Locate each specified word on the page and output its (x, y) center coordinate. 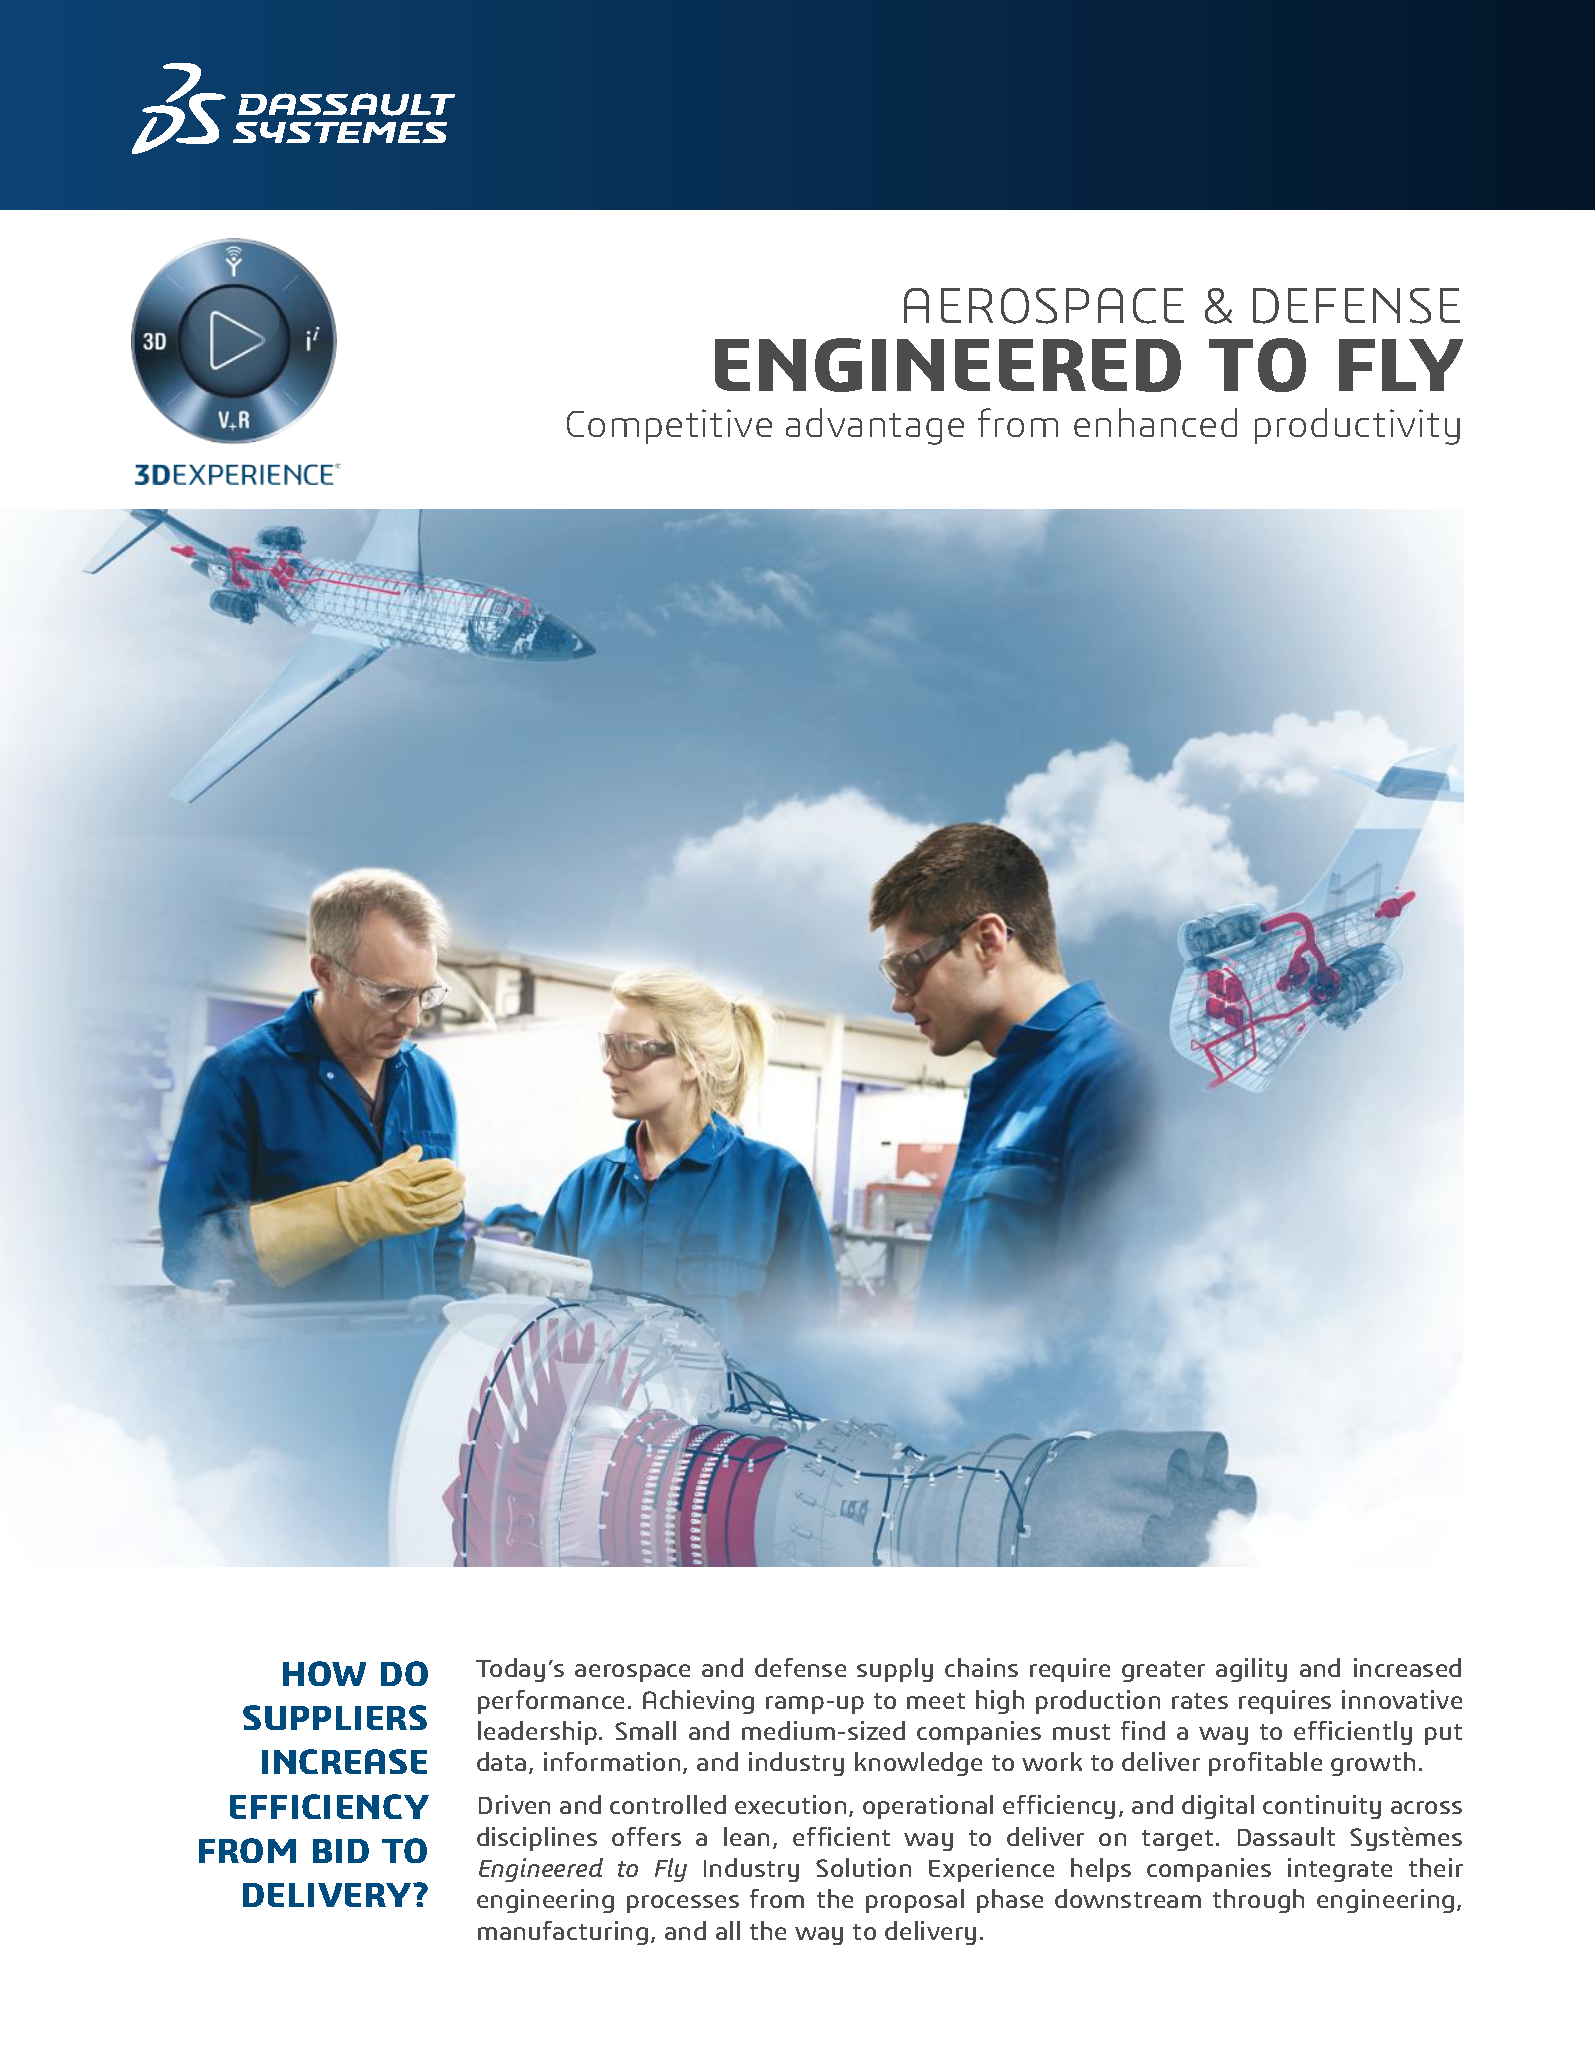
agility (1251, 1670)
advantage (875, 426)
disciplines (537, 1839)
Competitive (669, 426)
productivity (1357, 426)
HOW (324, 1673)
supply (895, 1670)
